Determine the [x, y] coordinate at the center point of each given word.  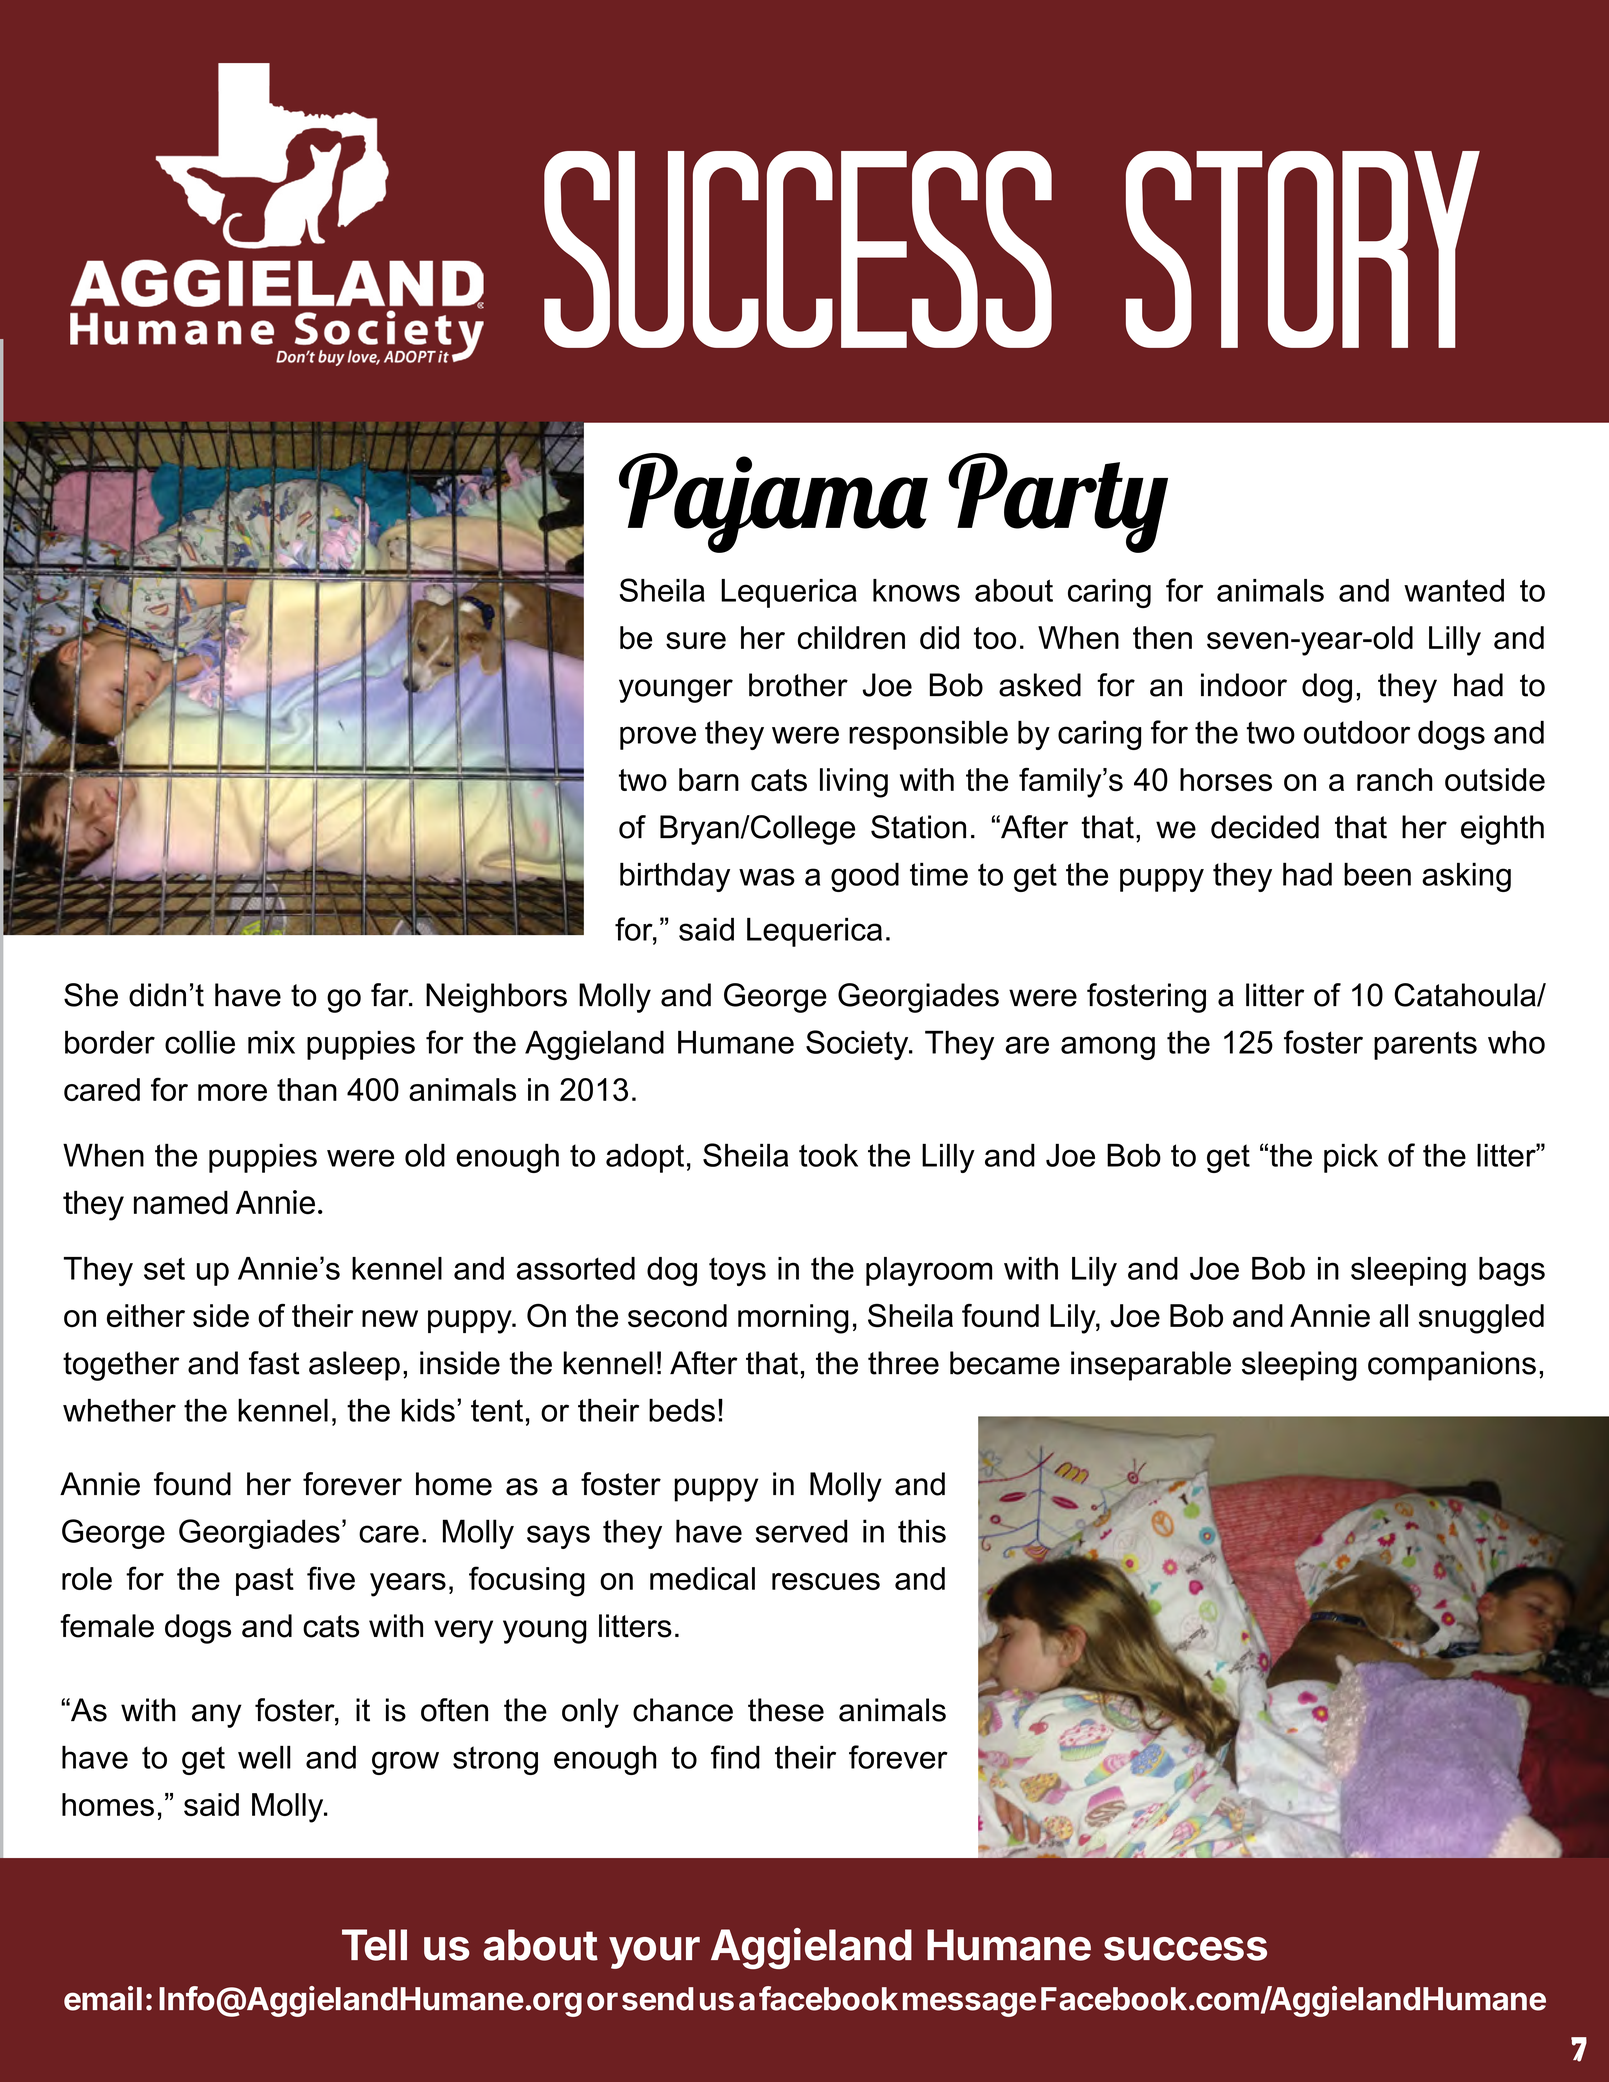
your [654, 1953]
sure [696, 641]
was [767, 877]
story [1303, 249]
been [1377, 874]
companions [1452, 1366]
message [969, 2004]
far [391, 995]
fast [274, 1363]
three [903, 1363]
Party [1058, 503]
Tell [374, 1945]
